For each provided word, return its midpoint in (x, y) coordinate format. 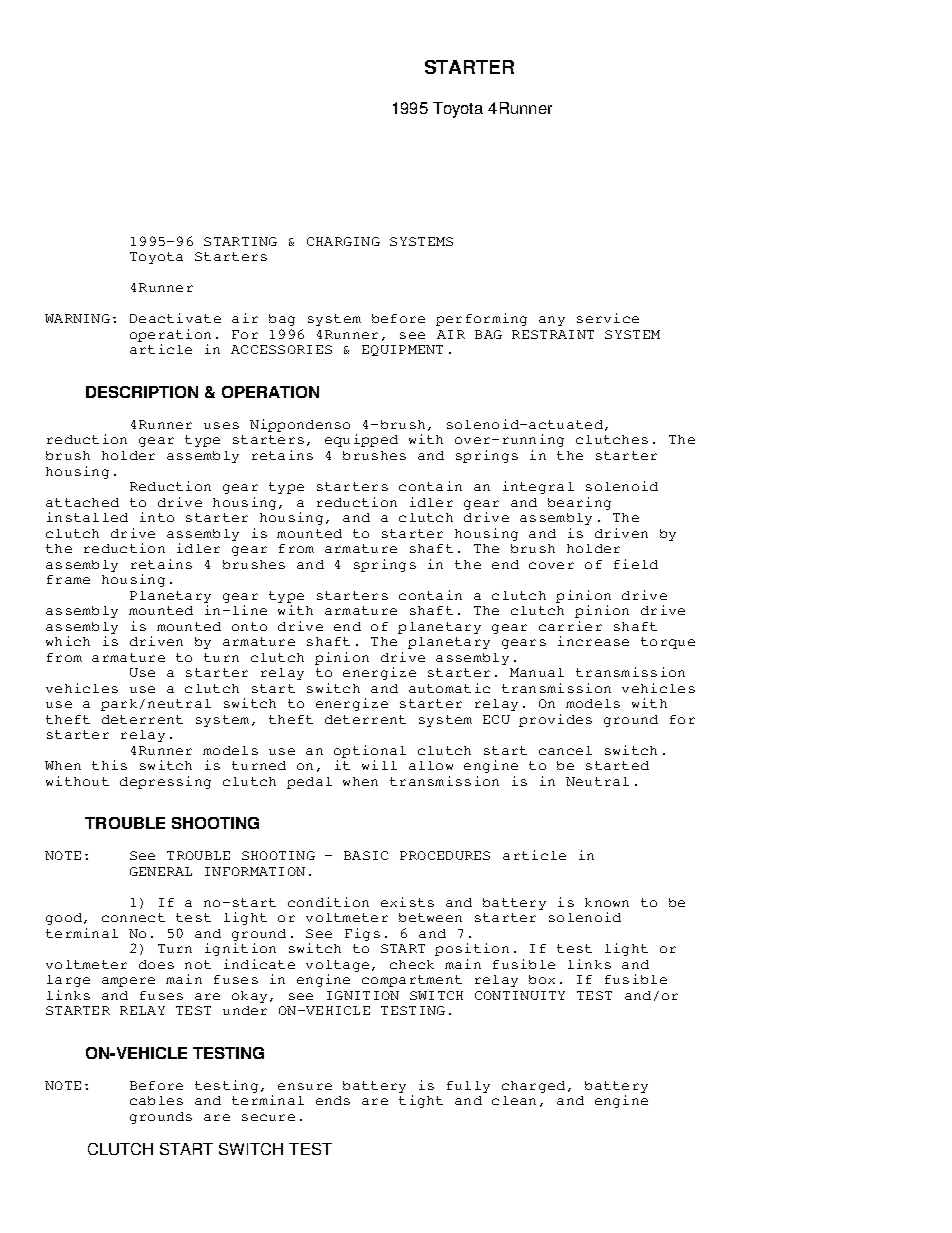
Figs (362, 934)
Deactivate (175, 318)
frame (68, 579)
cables (156, 1100)
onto (249, 626)
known (607, 902)
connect (133, 917)
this (109, 765)
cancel (565, 750)
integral (538, 487)
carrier (570, 626)
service (608, 318)
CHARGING (343, 241)
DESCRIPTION (142, 392)
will (379, 765)
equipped (361, 440)
